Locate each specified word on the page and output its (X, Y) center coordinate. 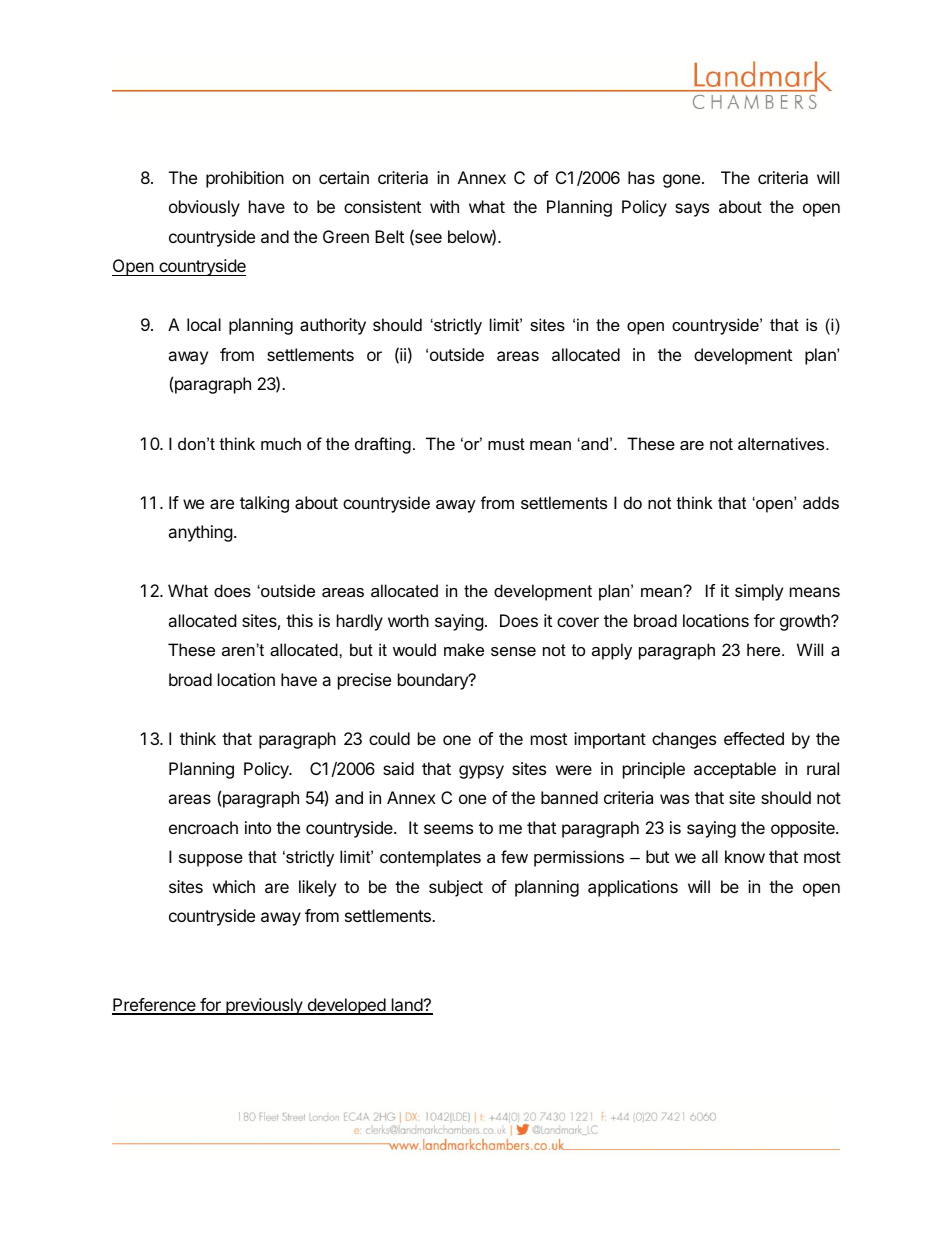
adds (821, 502)
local (204, 324)
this (299, 620)
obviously (204, 208)
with (444, 206)
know (745, 856)
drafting (383, 445)
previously (264, 1006)
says (692, 210)
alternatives (782, 443)
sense (513, 651)
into (258, 827)
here (765, 649)
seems (448, 829)
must (506, 444)
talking (264, 504)
